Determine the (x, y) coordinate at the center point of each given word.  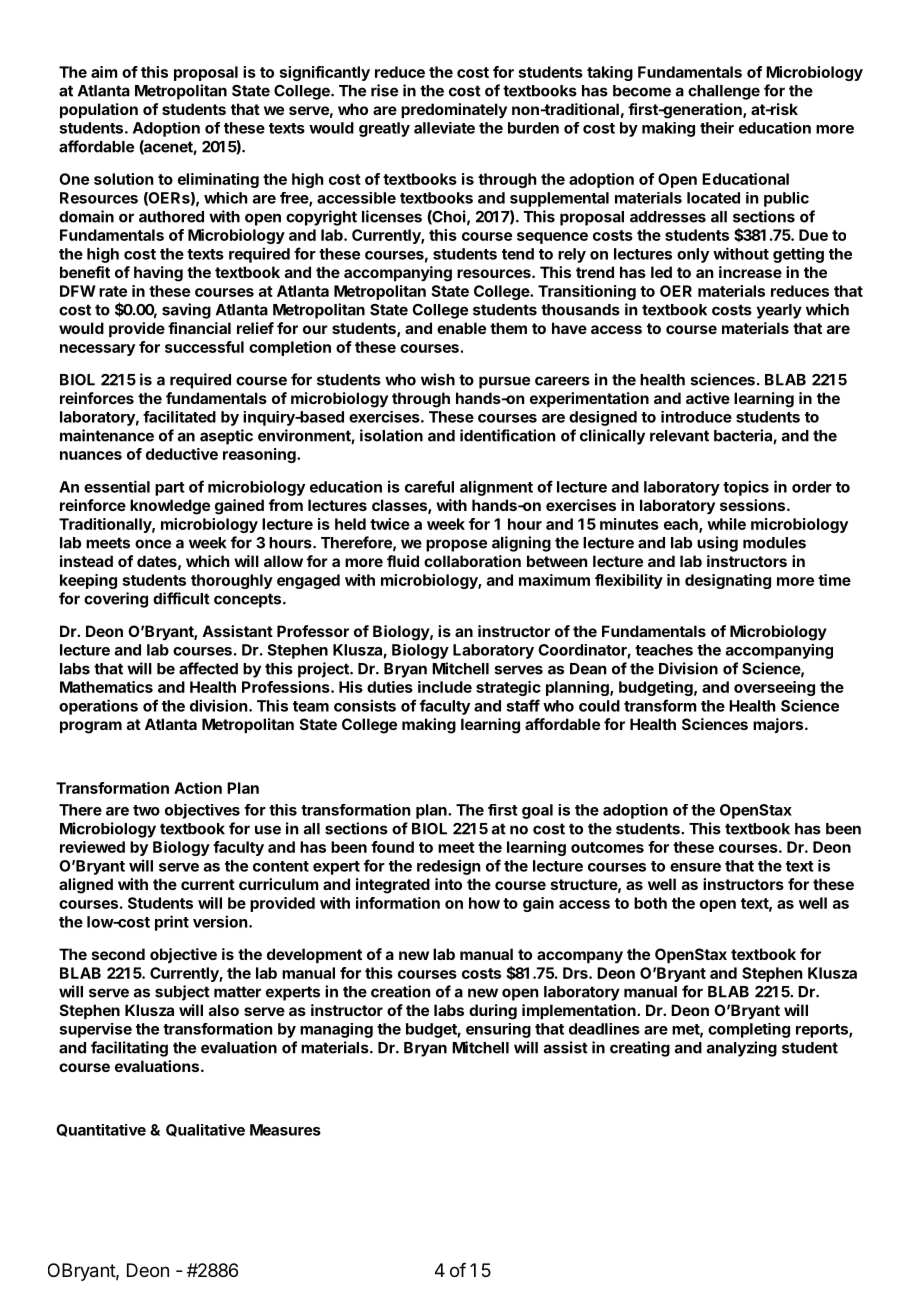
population (99, 110)
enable (461, 328)
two (146, 810)
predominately (454, 111)
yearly (779, 311)
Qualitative (205, 1130)
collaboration (472, 561)
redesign (449, 867)
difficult (181, 598)
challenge (724, 92)
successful (204, 347)
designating (728, 581)
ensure (695, 867)
